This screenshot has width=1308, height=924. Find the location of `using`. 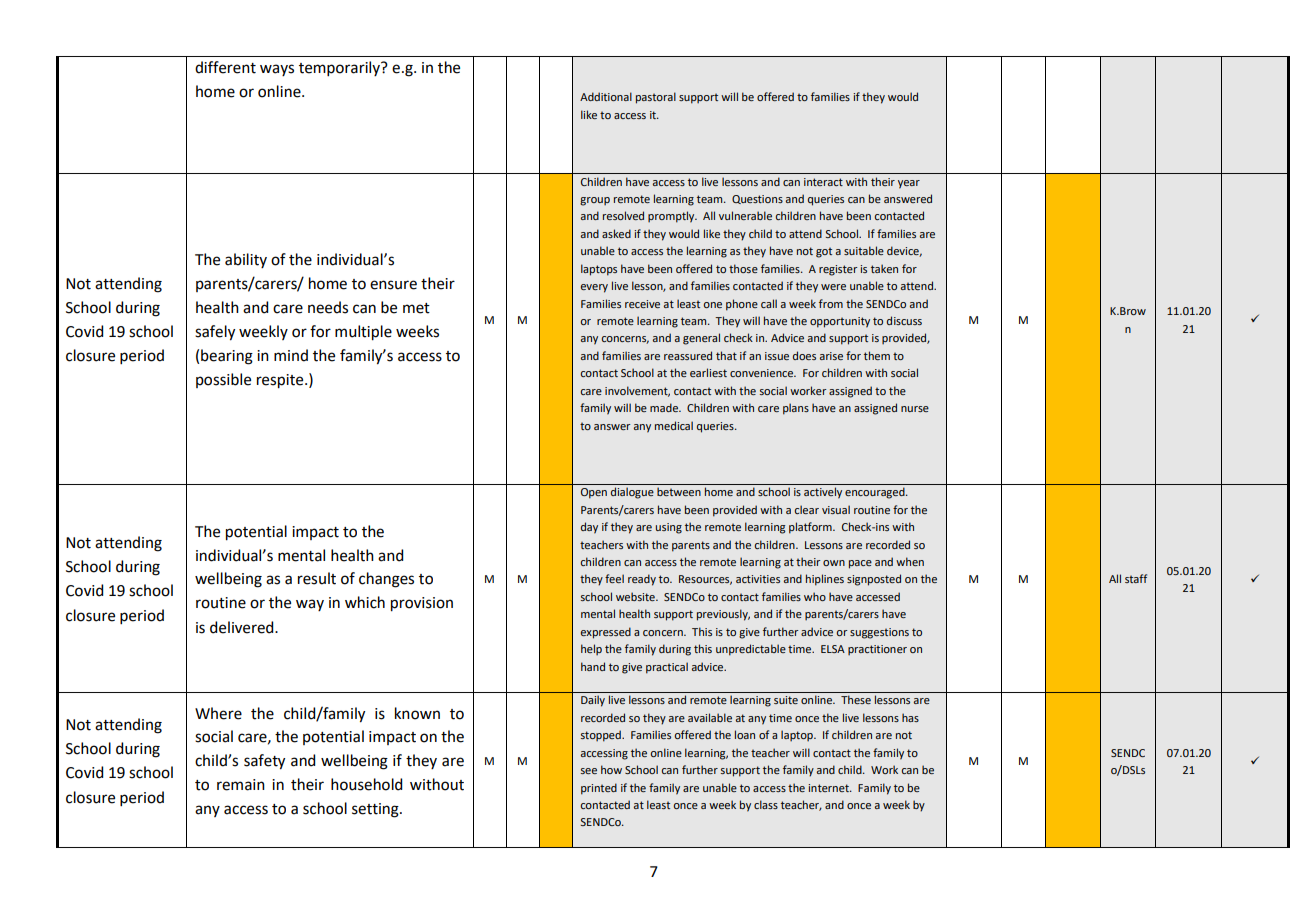

using is located at coordinates (669, 528).
